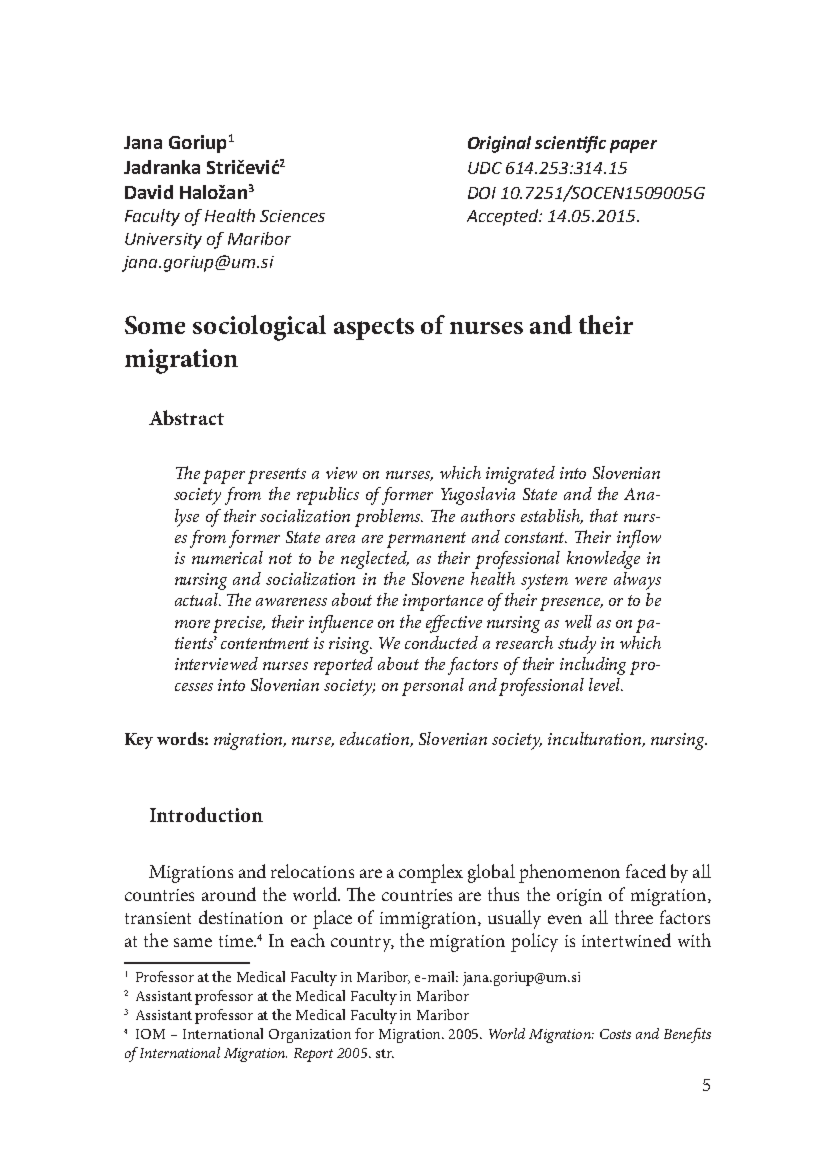 This document has width=819, height=1167. What do you see at coordinates (443, 602) in the document?
I see `importance` at bounding box center [443, 602].
